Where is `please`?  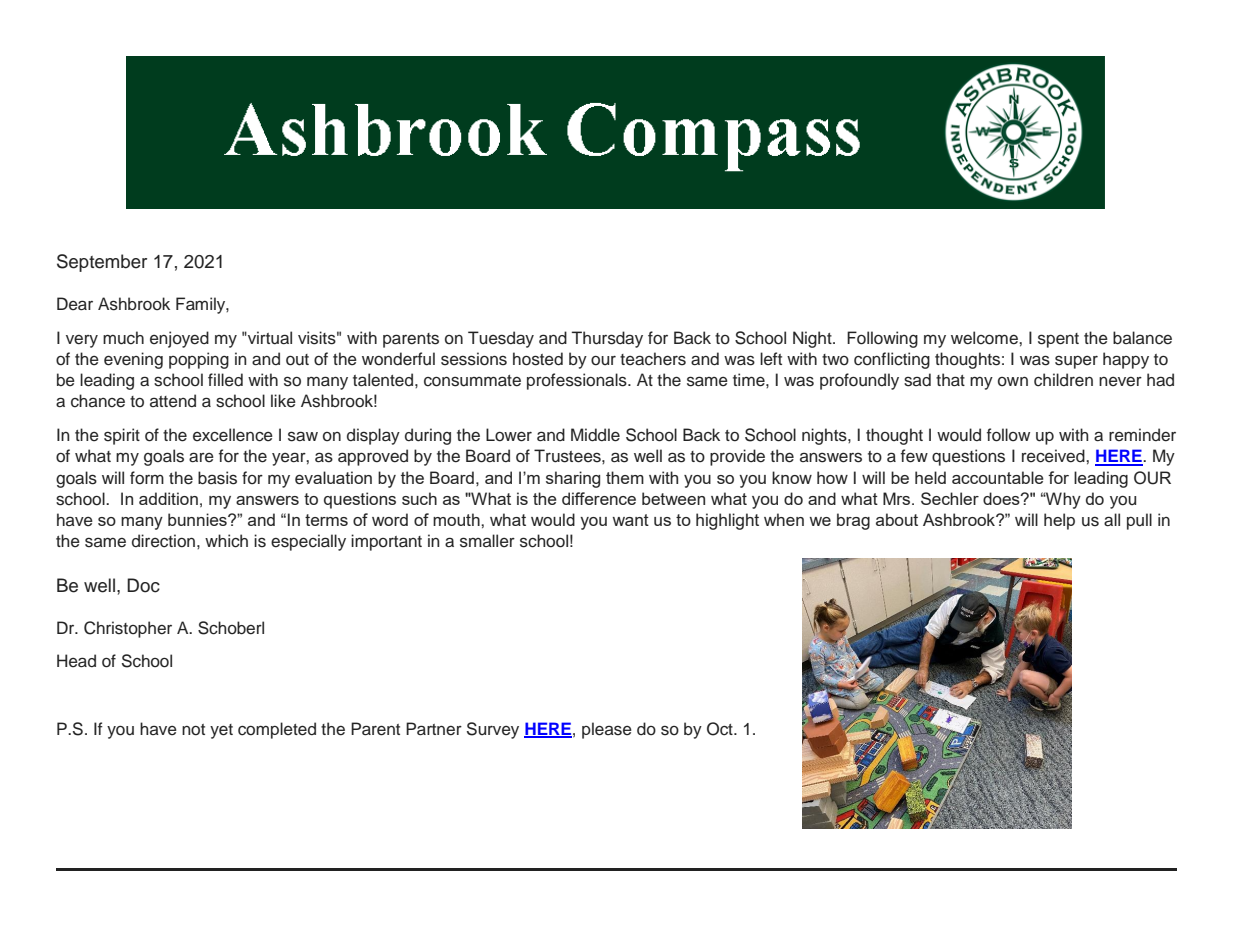 please is located at coordinates (607, 730).
